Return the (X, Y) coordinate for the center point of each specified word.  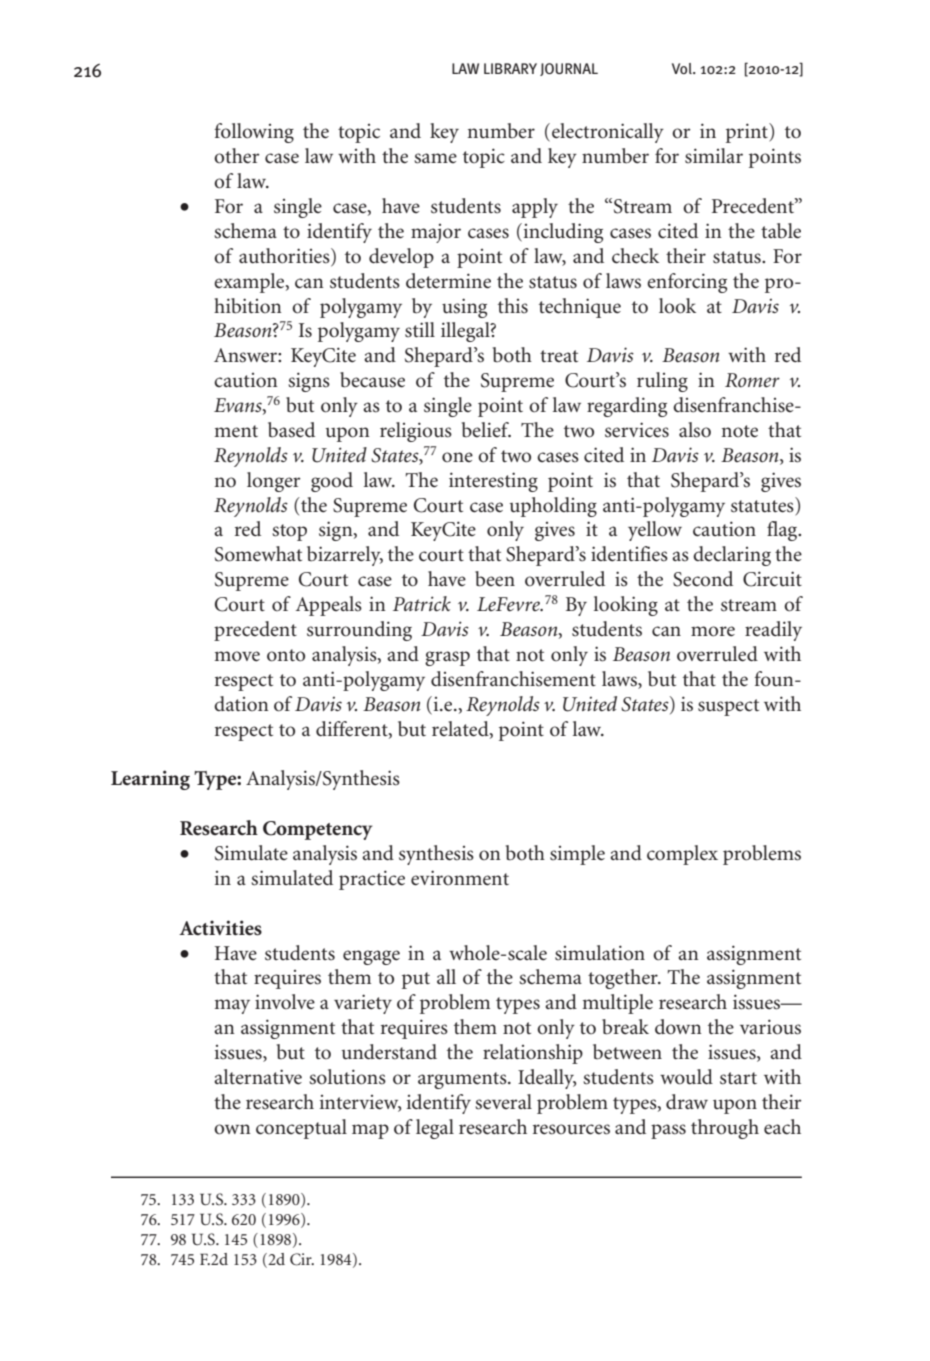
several (503, 1102)
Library (510, 68)
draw (687, 1101)
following (254, 133)
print (748, 133)
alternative (258, 1077)
